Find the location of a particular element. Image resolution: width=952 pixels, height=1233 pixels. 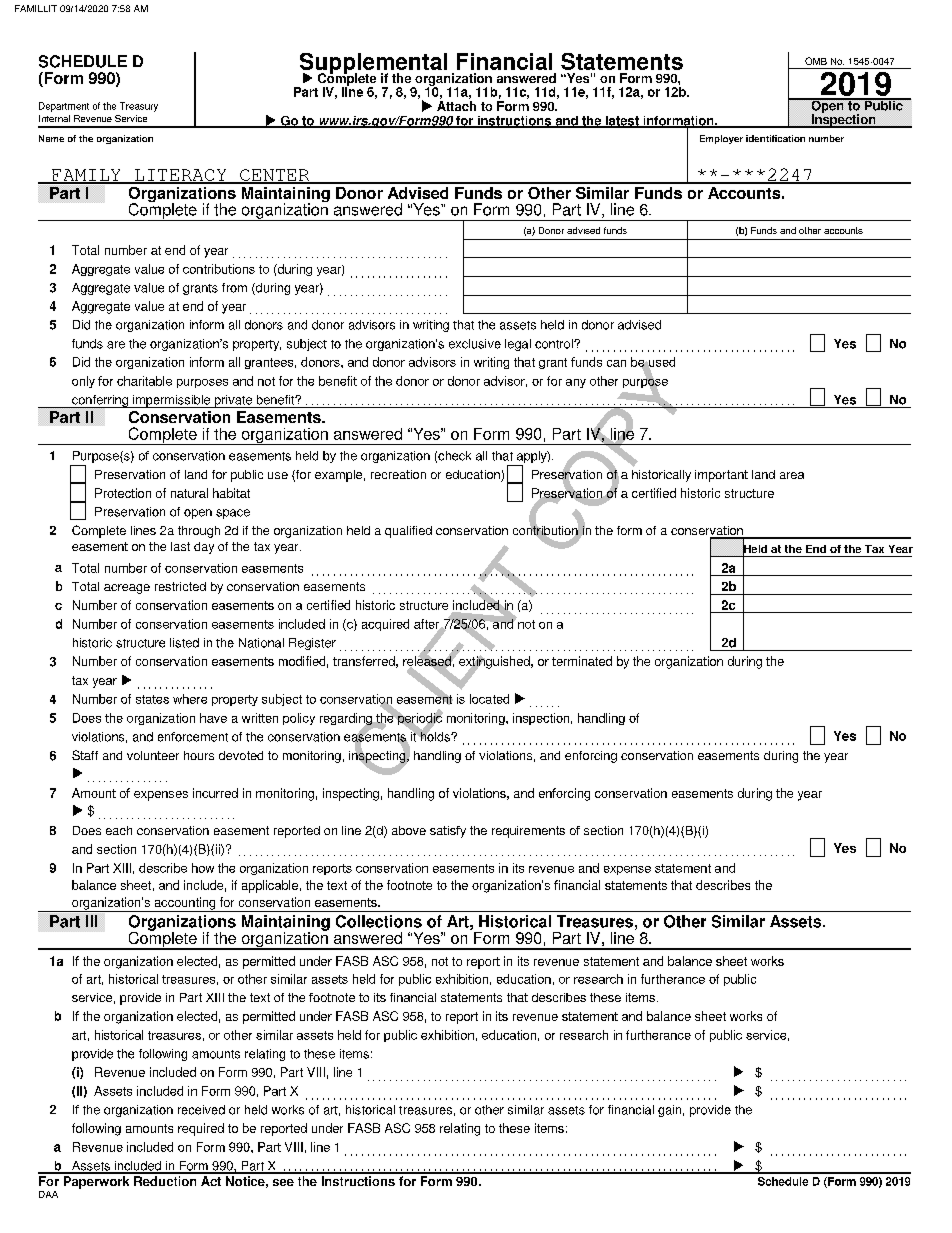

important is located at coordinates (721, 476).
